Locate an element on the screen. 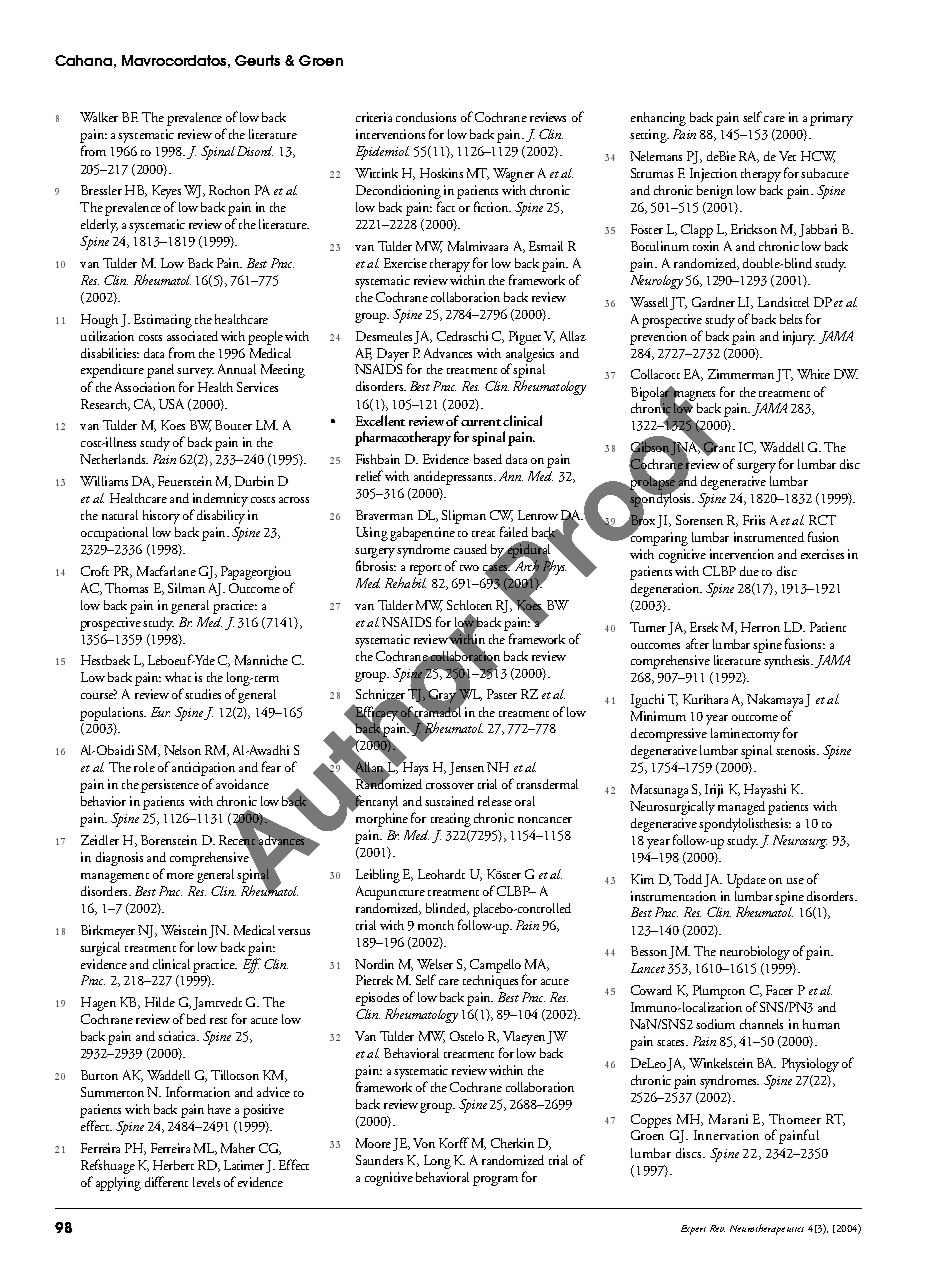 This screenshot has width=952, height=1280. different is located at coordinates (166, 1181).
